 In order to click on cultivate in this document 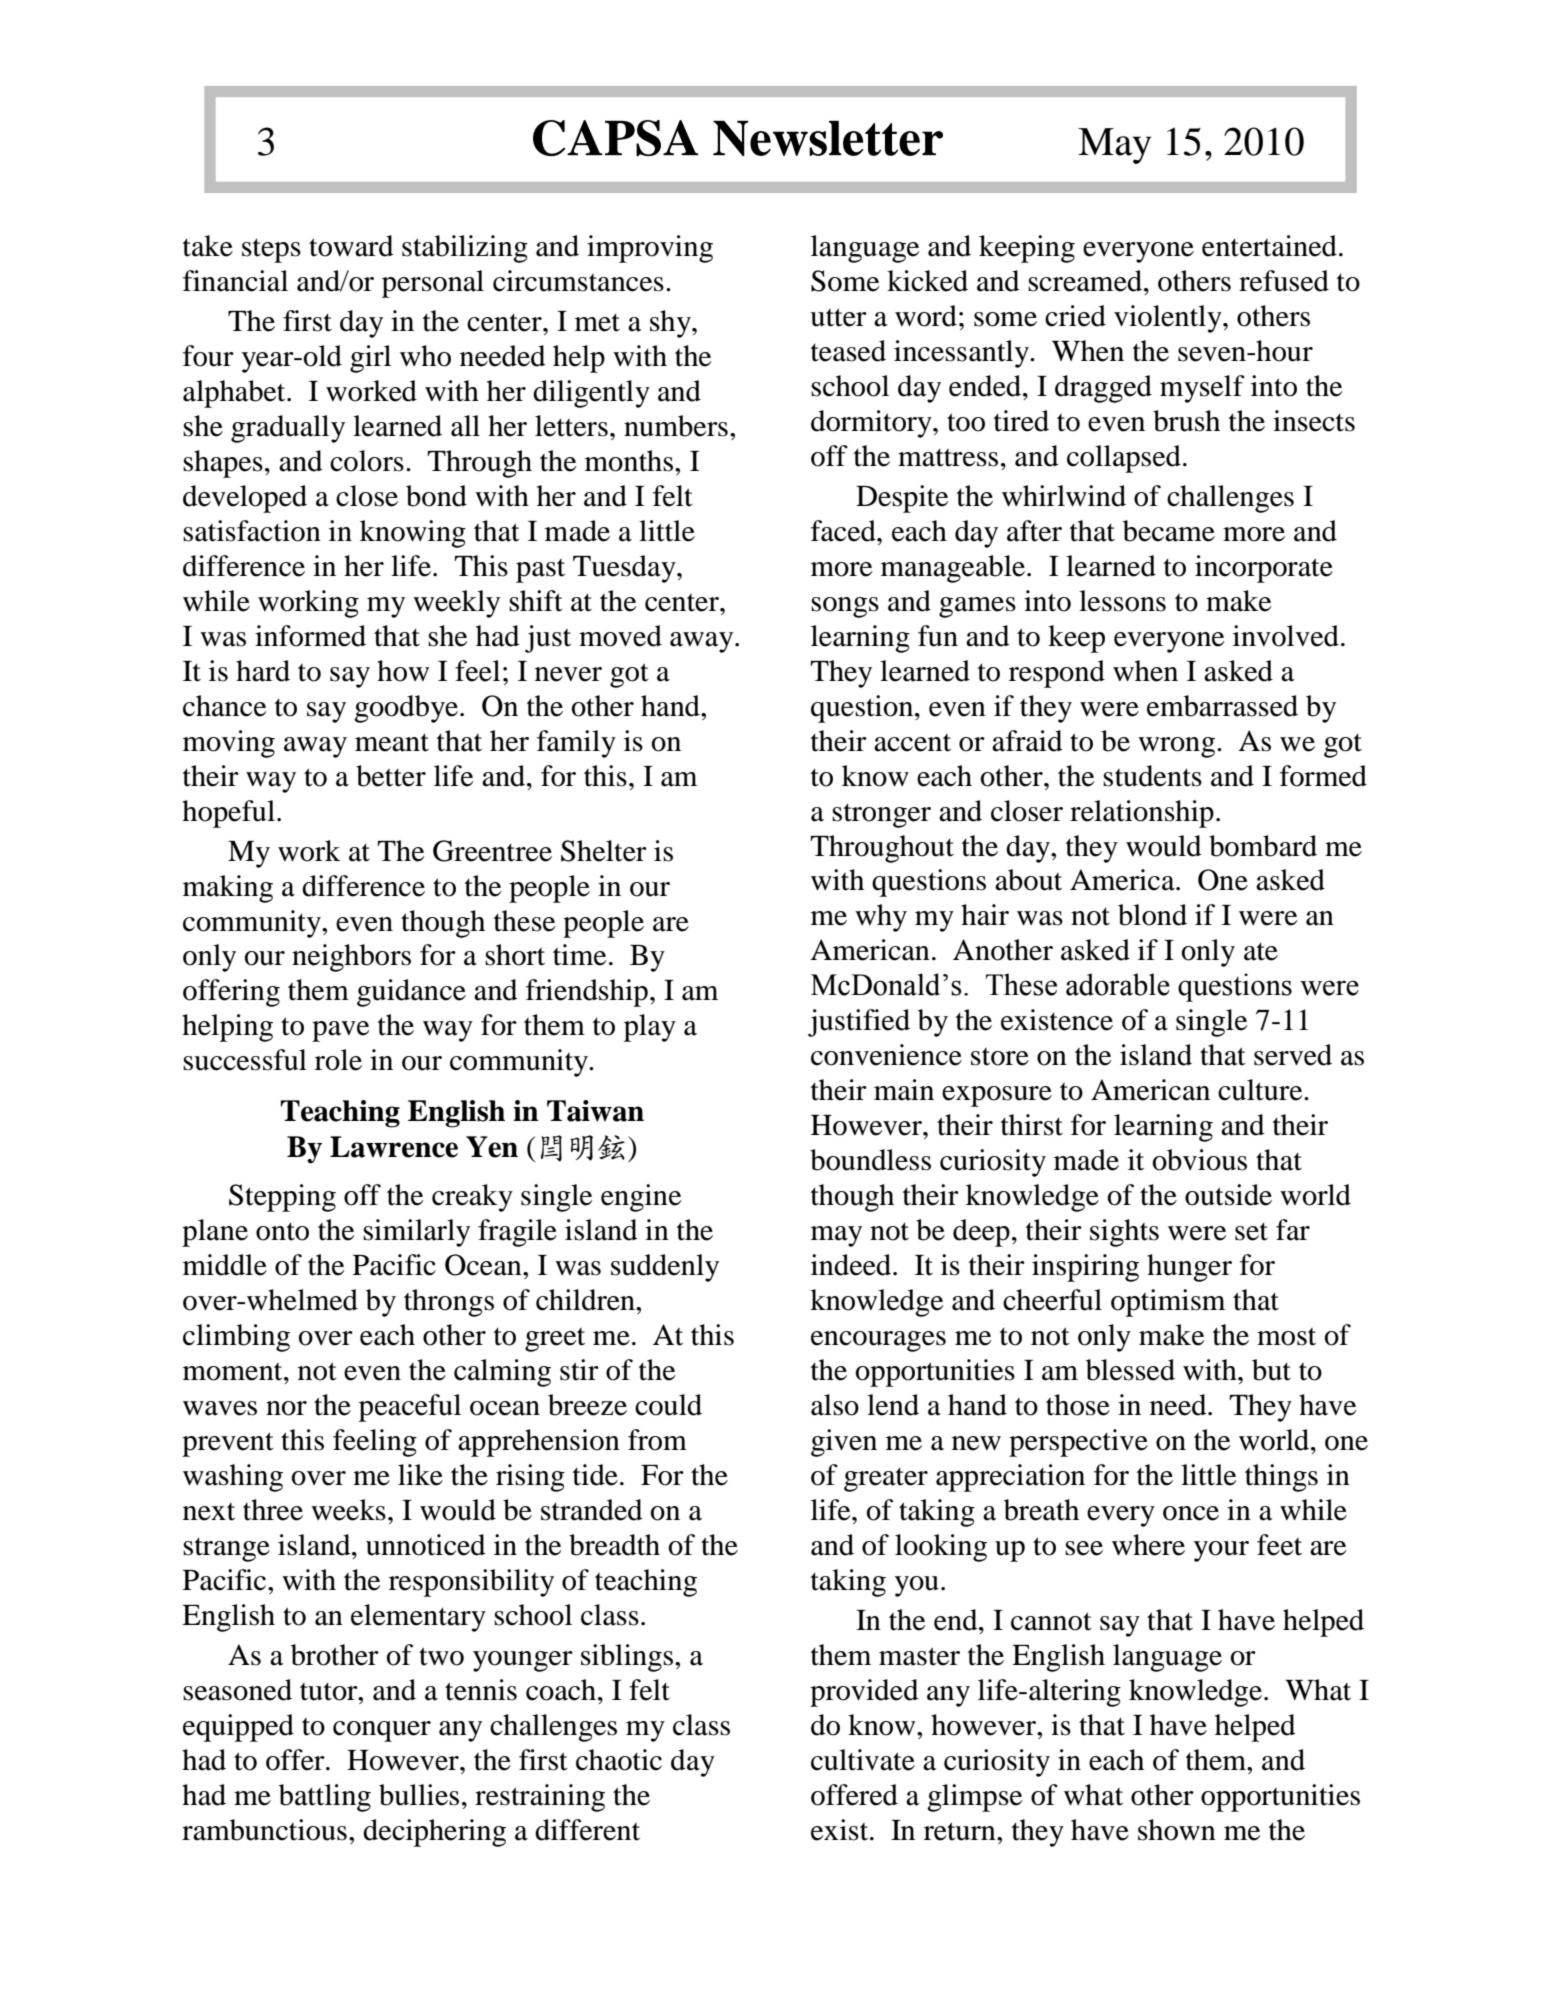, I will do `click(863, 1760)`.
